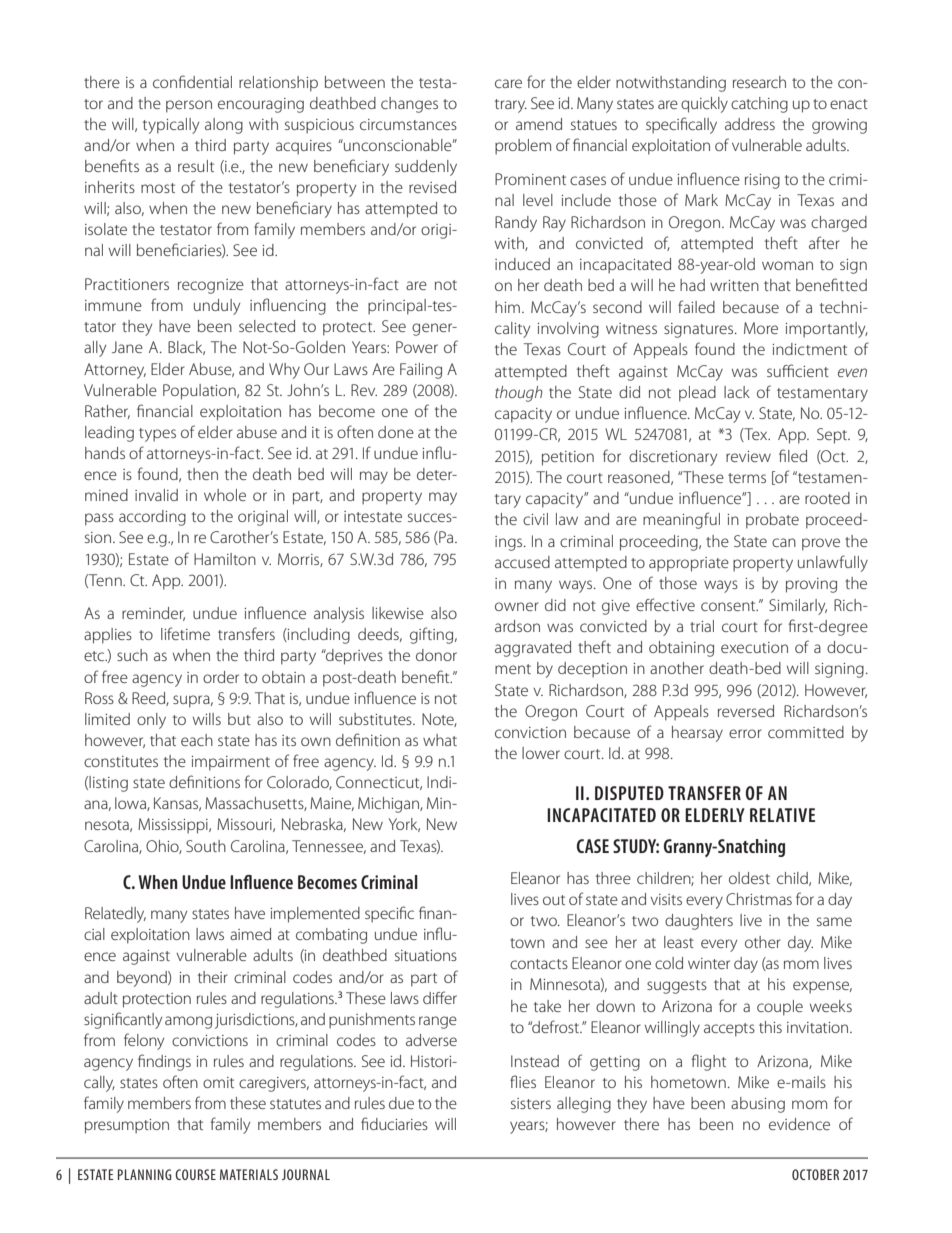 This screenshot has height=1233, width=952. What do you see at coordinates (409, 105) in the screenshot?
I see `changes` at bounding box center [409, 105].
